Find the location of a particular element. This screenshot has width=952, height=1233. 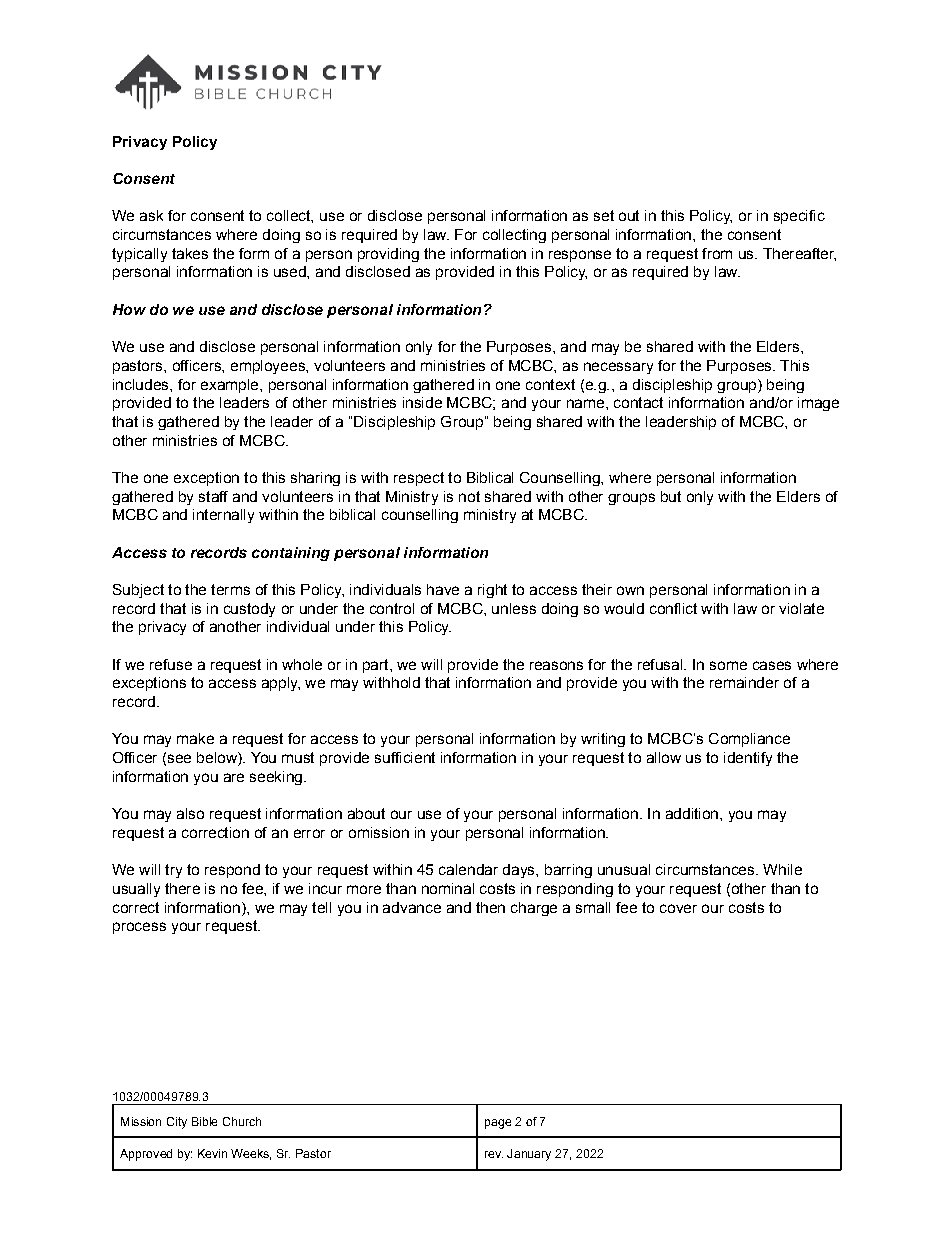

usually is located at coordinates (136, 890).
